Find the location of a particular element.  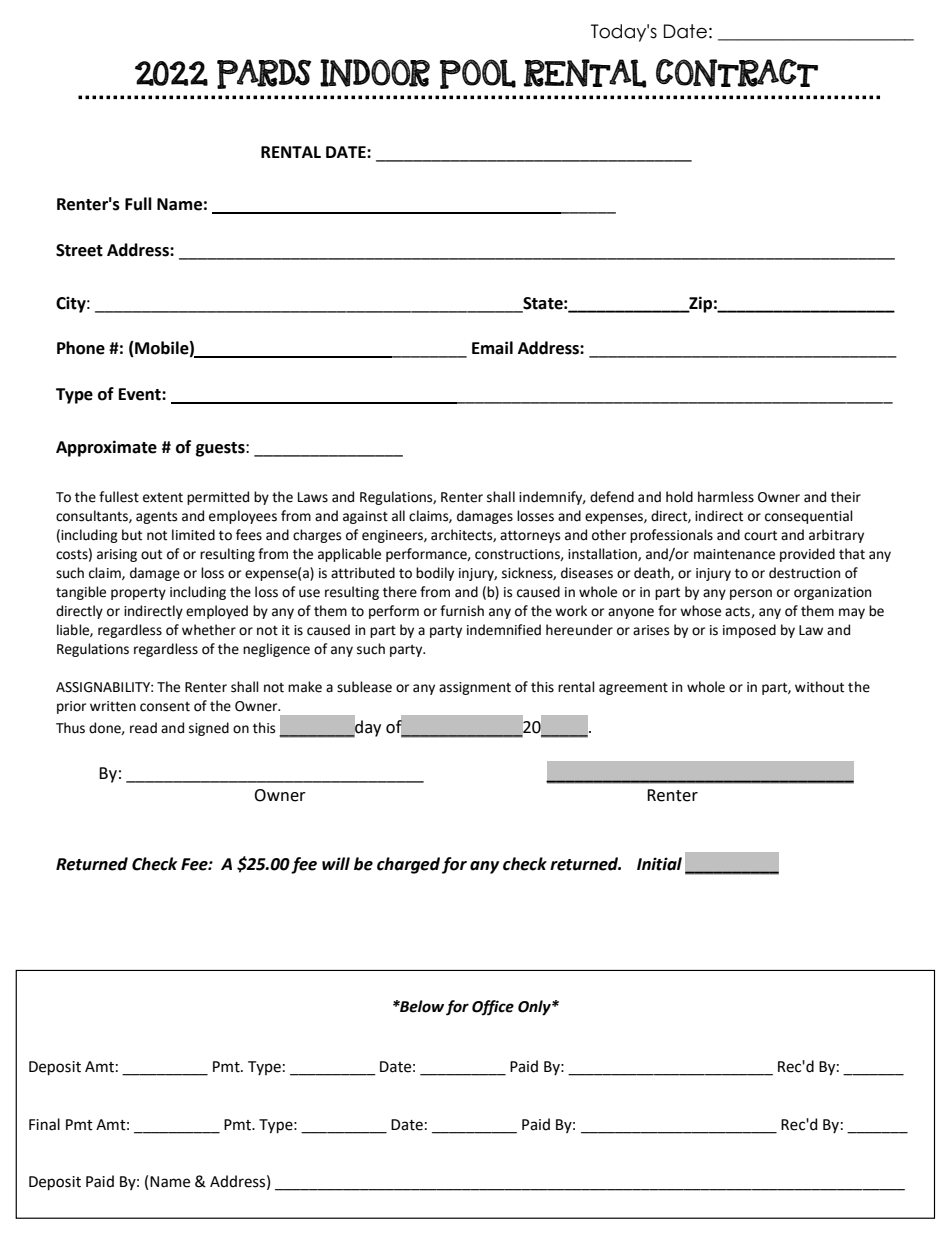

person is located at coordinates (751, 594).
